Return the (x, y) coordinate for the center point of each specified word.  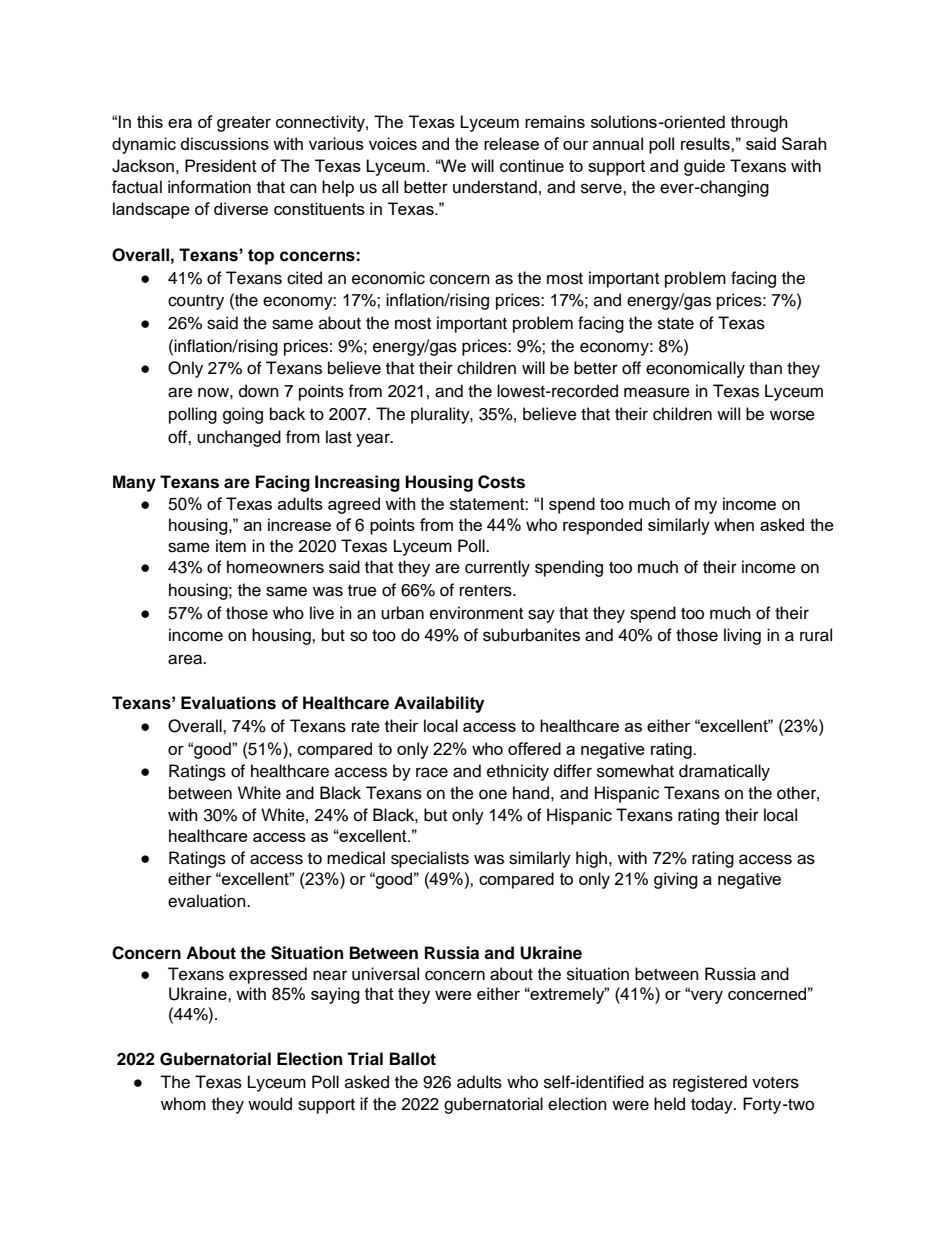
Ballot (413, 1059)
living (742, 636)
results (706, 143)
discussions (225, 143)
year (374, 440)
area (186, 659)
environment (476, 613)
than (765, 367)
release (511, 143)
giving (676, 880)
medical (356, 858)
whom (183, 1104)
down (259, 391)
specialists (430, 859)
